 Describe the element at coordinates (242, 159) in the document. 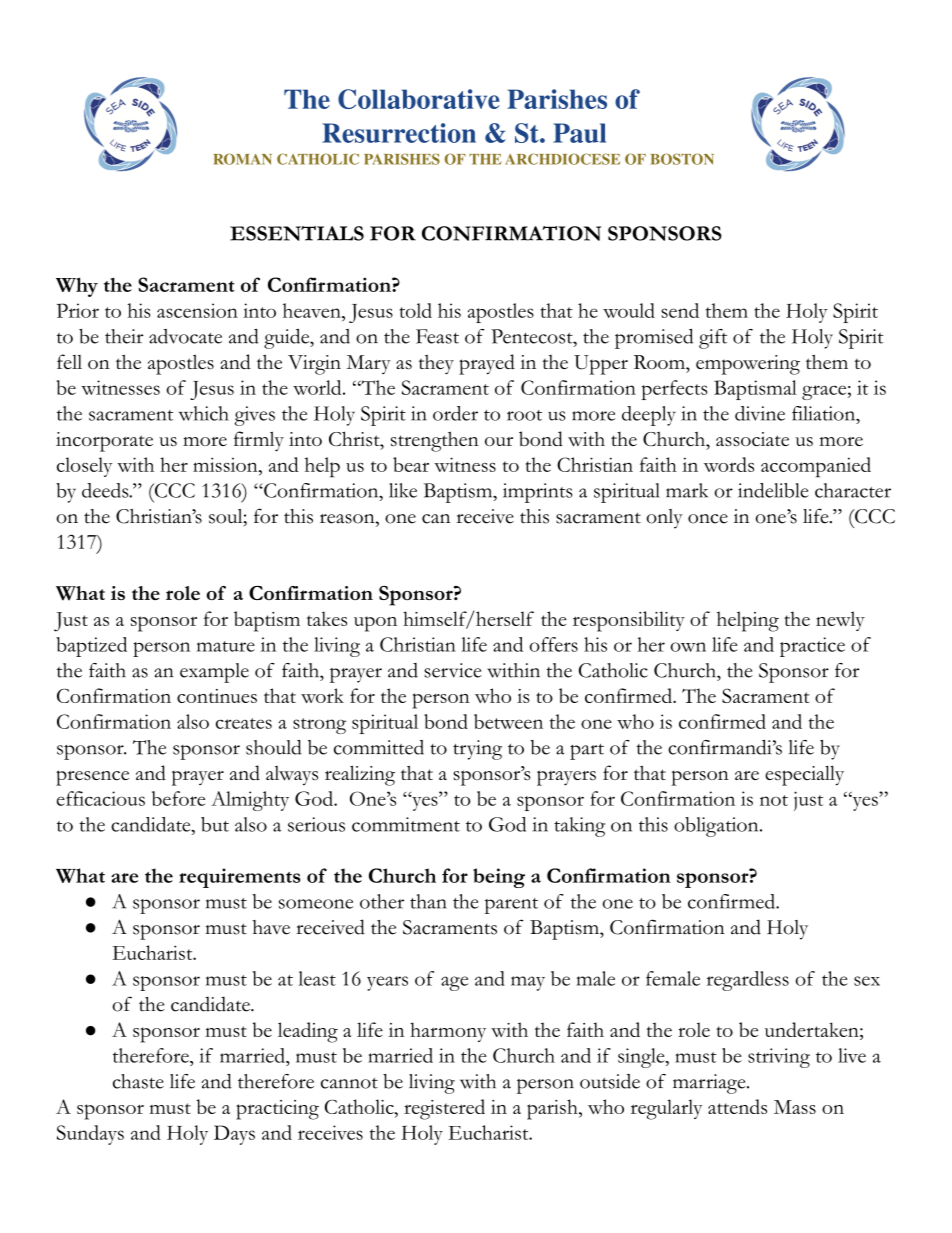

I see `ROMAN` at that location.
